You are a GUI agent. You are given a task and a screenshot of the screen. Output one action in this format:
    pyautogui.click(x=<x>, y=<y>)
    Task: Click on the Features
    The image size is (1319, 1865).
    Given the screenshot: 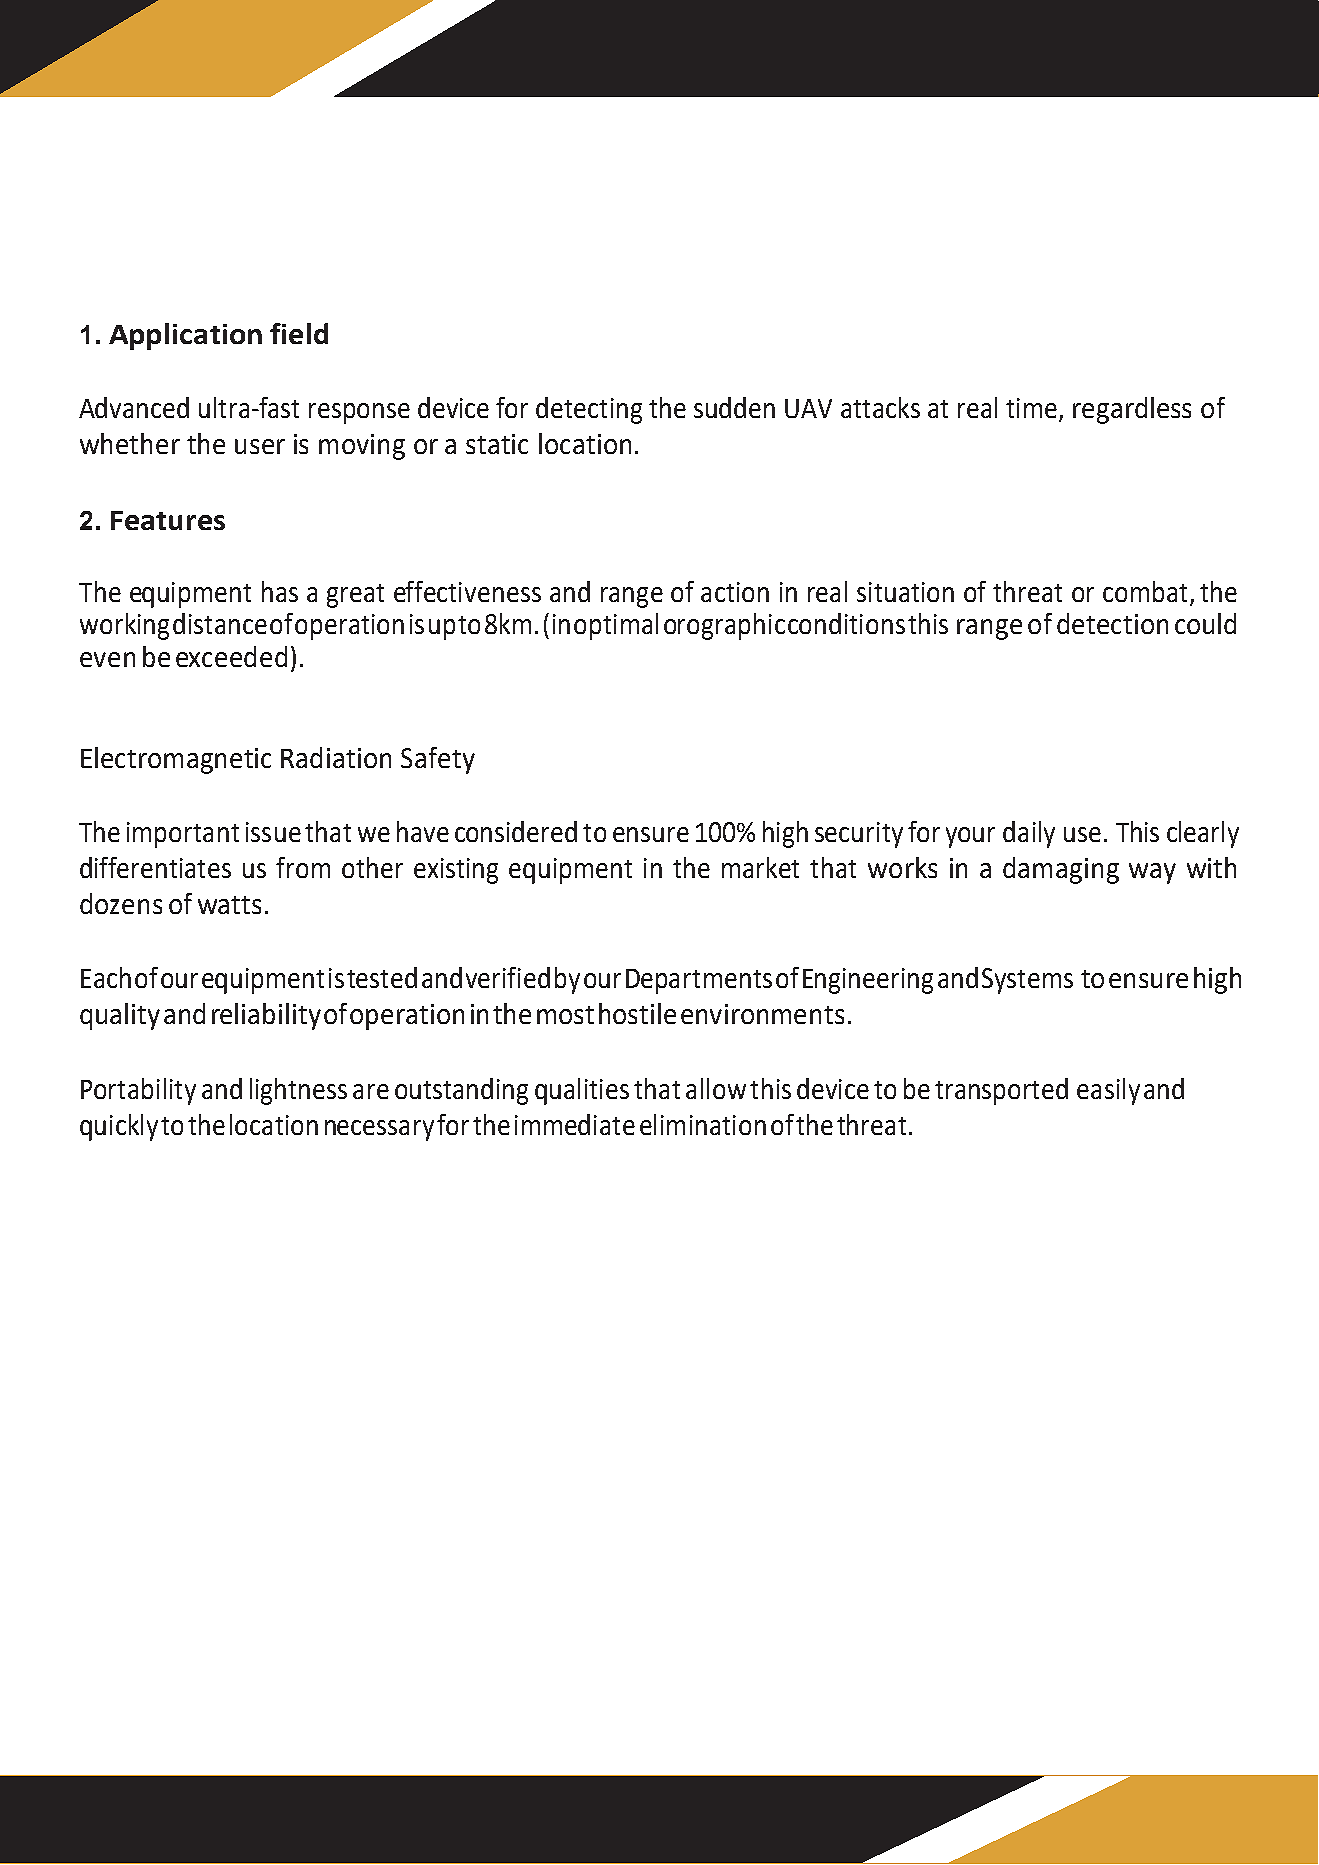 What is the action you would take?
    pyautogui.click(x=168, y=520)
